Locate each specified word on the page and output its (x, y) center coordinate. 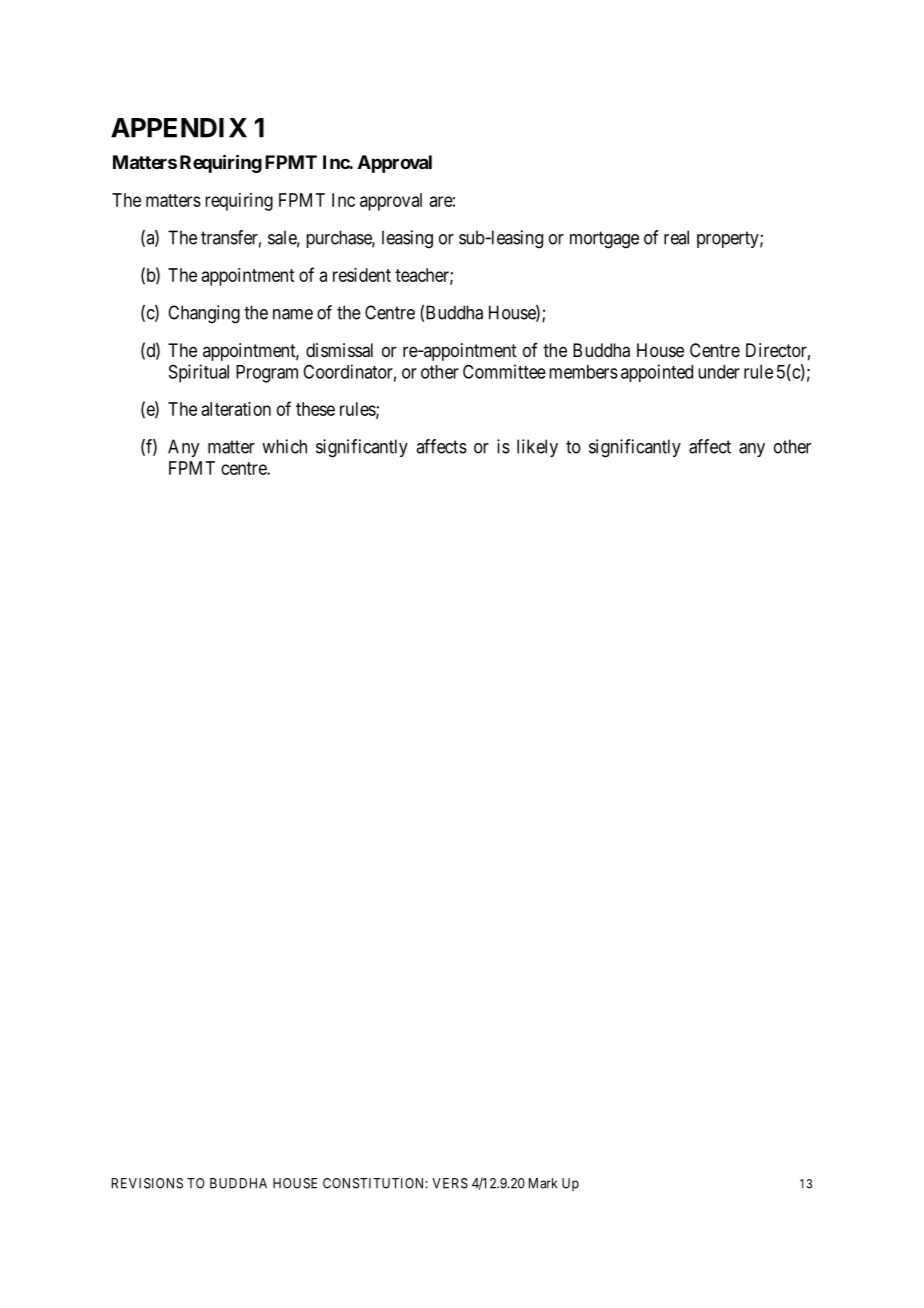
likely (537, 448)
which (284, 446)
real (676, 237)
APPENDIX (179, 128)
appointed (657, 373)
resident (362, 275)
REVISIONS (147, 1183)
